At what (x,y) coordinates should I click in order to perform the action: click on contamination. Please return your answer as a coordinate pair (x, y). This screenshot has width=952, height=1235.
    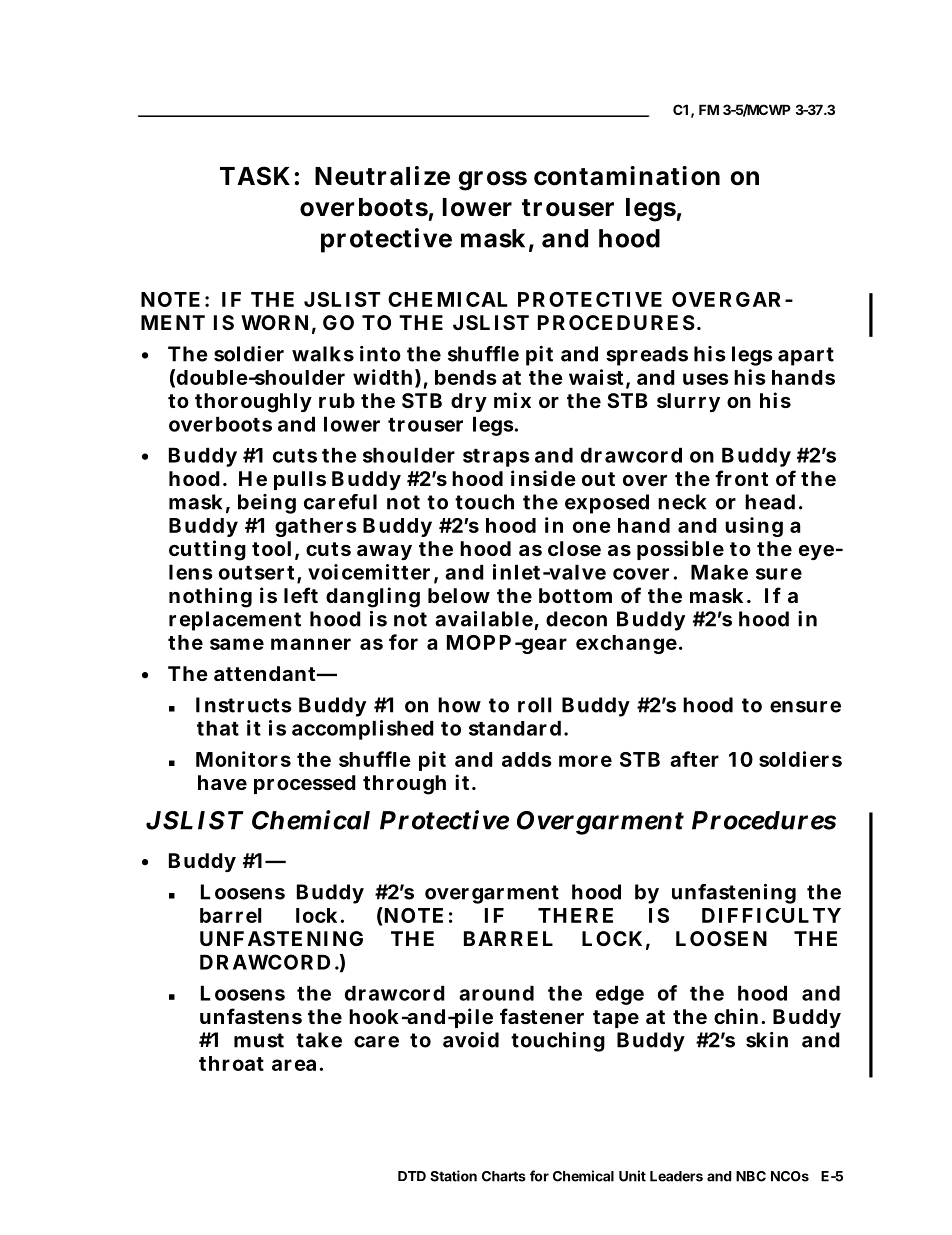
    Looking at the image, I should click on (627, 176).
